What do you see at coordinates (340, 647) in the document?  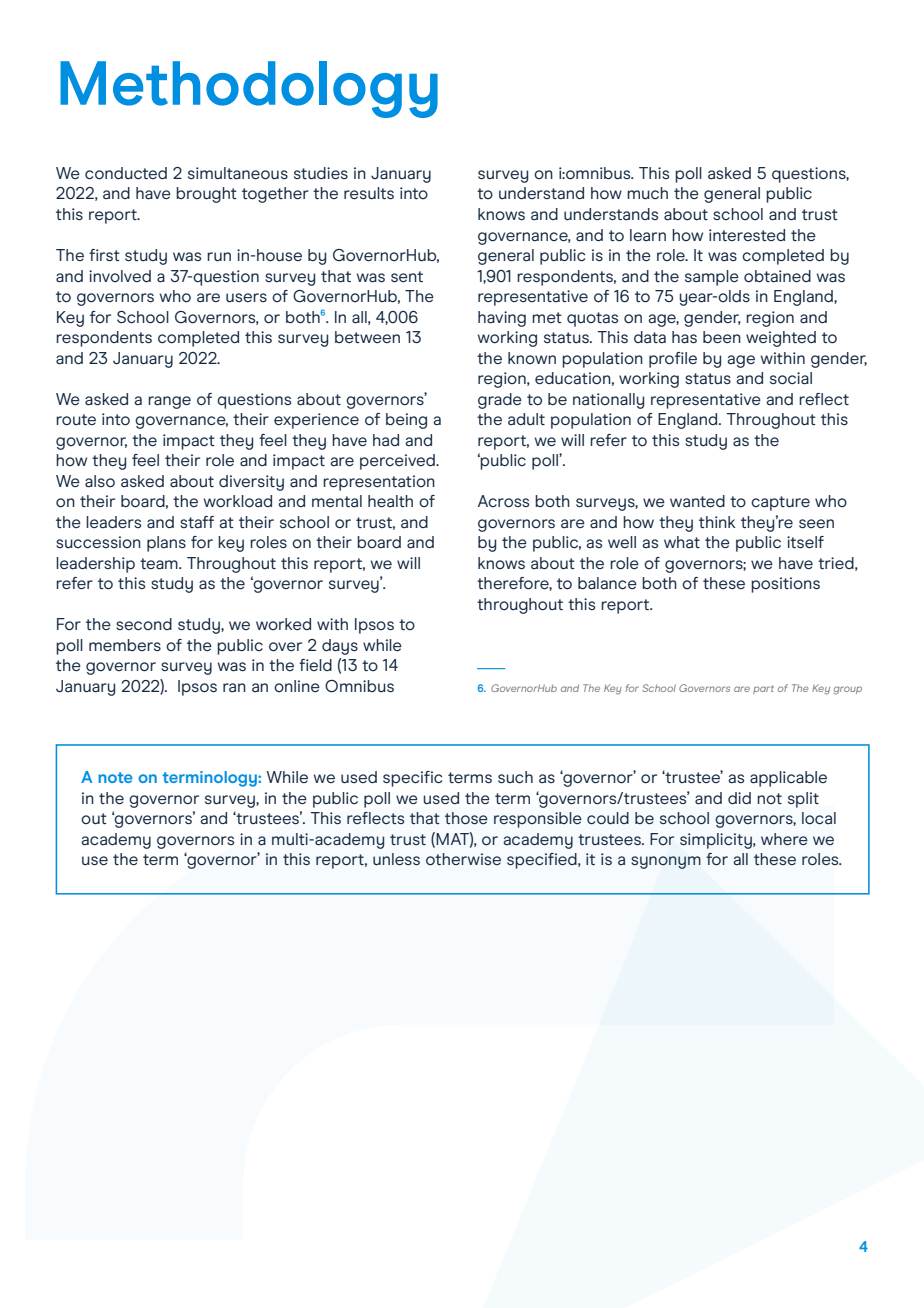 I see `days` at bounding box center [340, 647].
